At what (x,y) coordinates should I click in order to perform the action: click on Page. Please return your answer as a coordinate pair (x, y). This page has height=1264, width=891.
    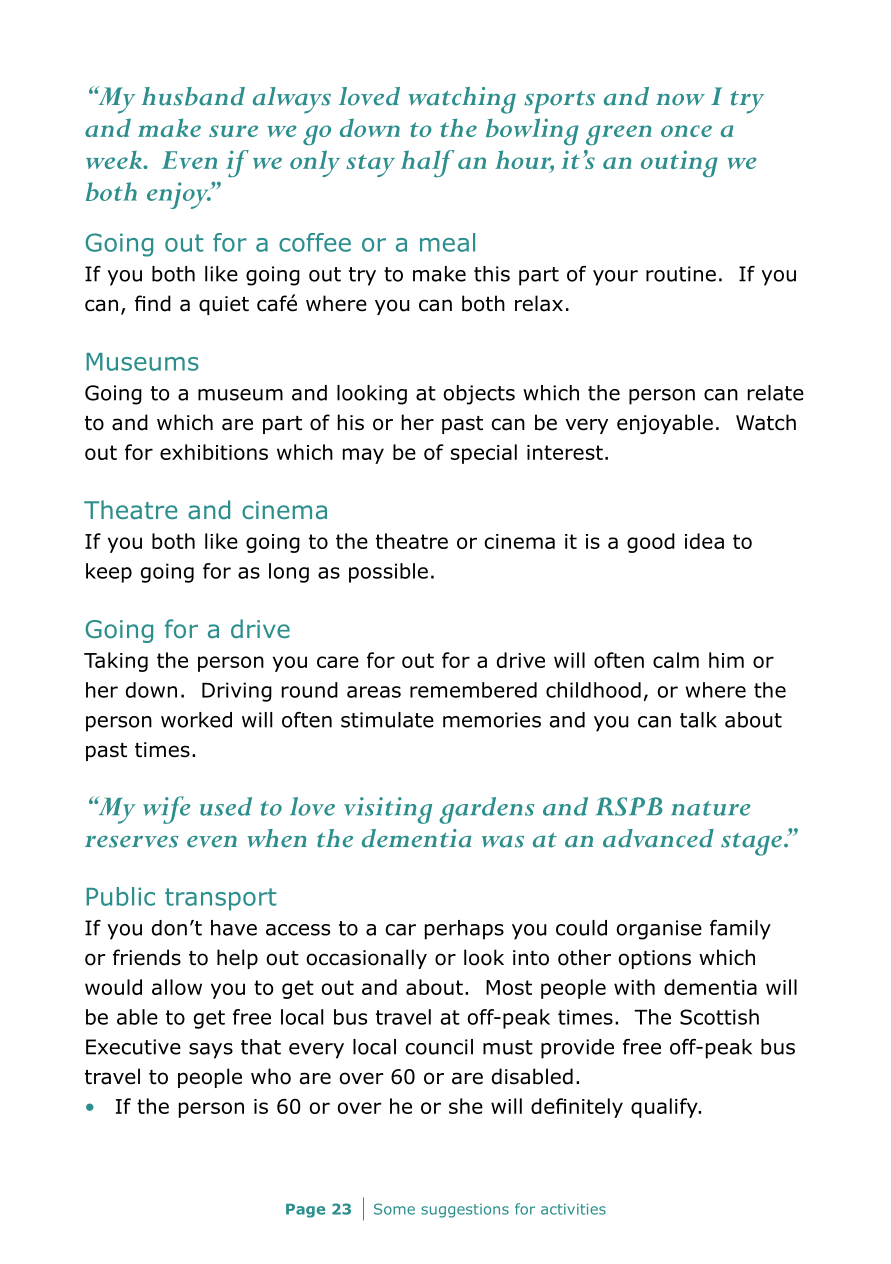
    Looking at the image, I should click on (305, 1211).
